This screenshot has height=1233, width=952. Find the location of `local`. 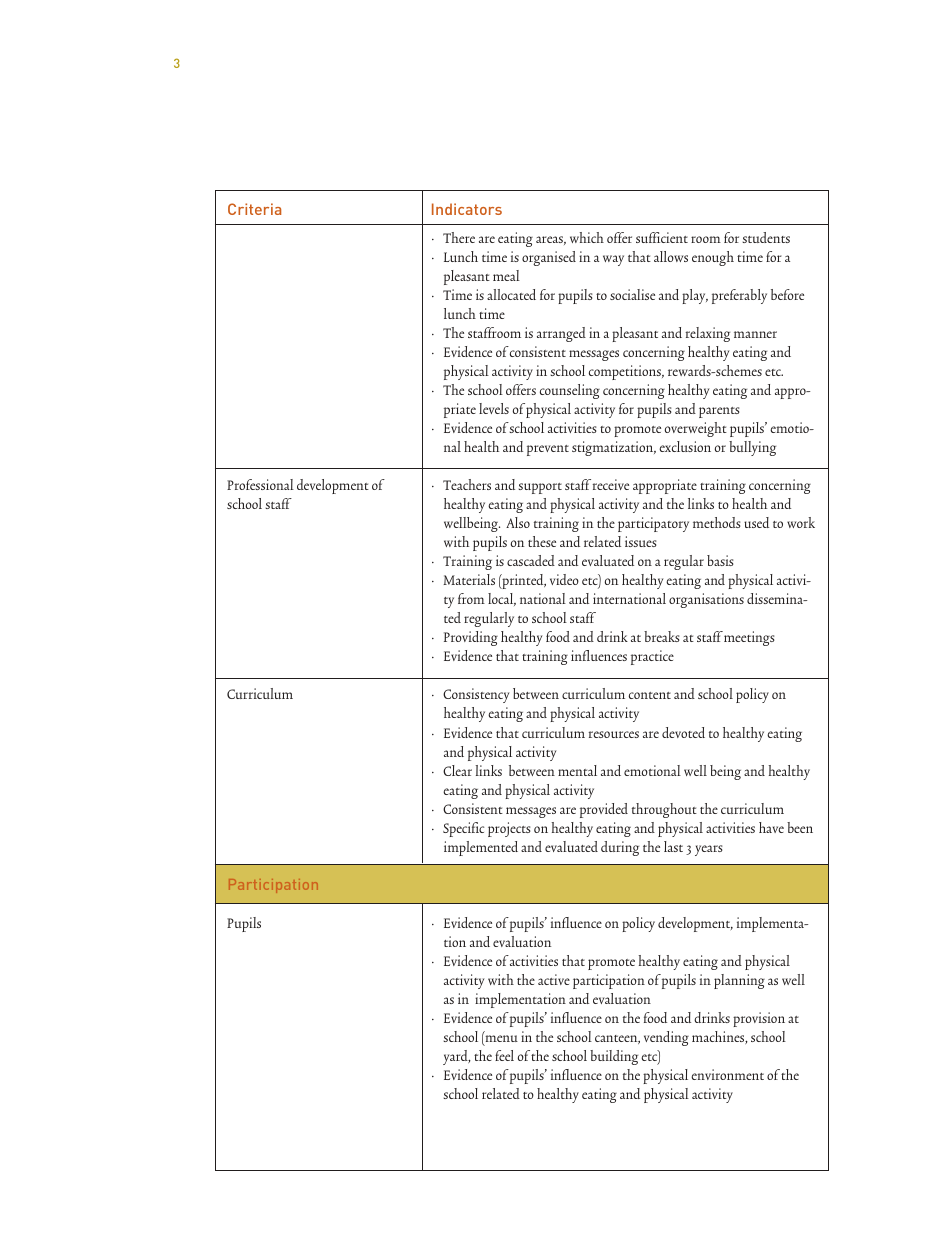

local is located at coordinates (502, 599).
